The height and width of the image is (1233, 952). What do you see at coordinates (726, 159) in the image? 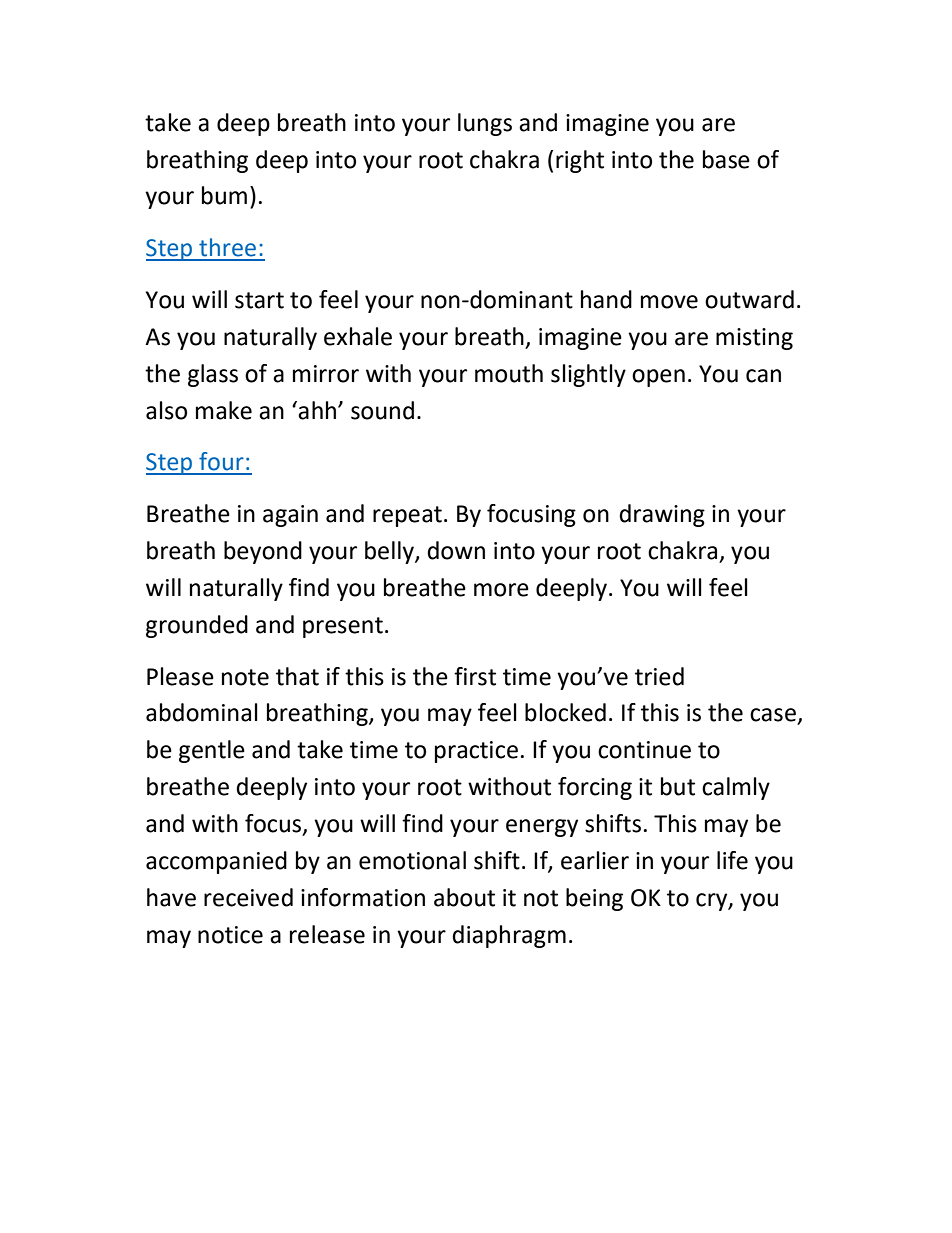
I see `base` at bounding box center [726, 159].
